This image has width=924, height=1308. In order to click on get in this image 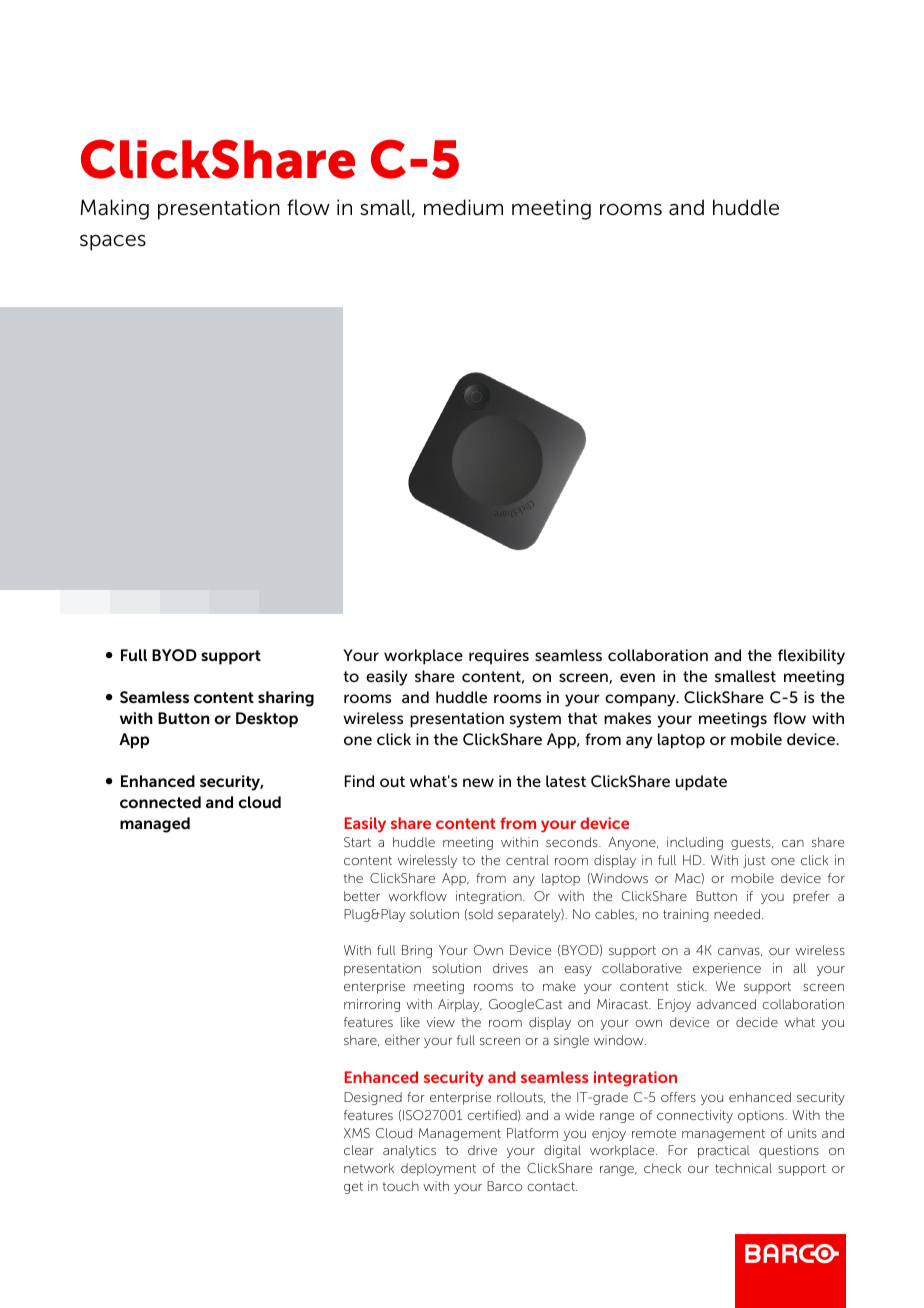, I will do `click(353, 1188)`.
